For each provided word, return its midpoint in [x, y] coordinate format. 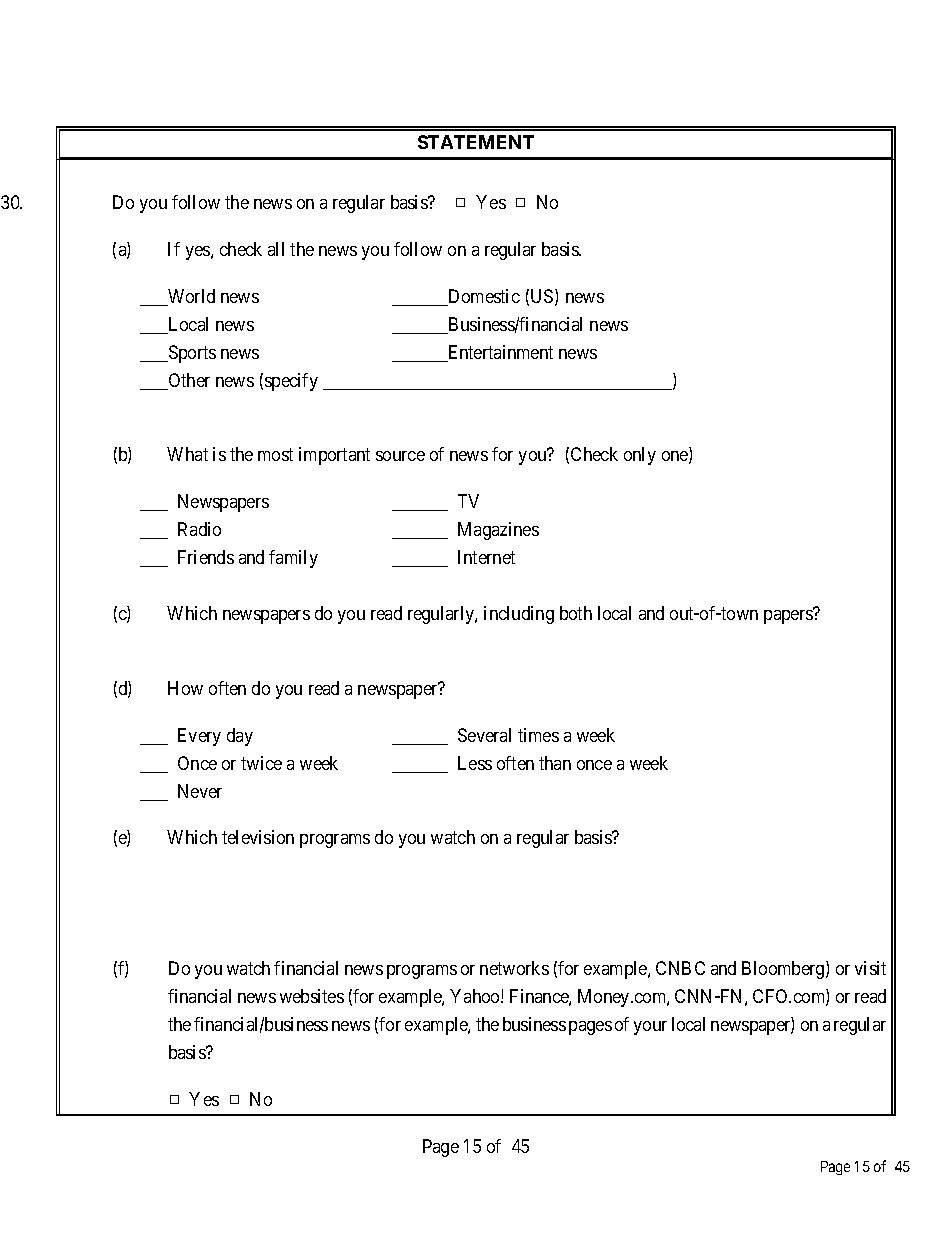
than [555, 763]
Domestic [483, 297]
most [275, 455]
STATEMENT [476, 142]
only [640, 456]
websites [312, 996]
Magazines [498, 531]
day [240, 737]
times [538, 735]
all [276, 249]
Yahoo [476, 996]
